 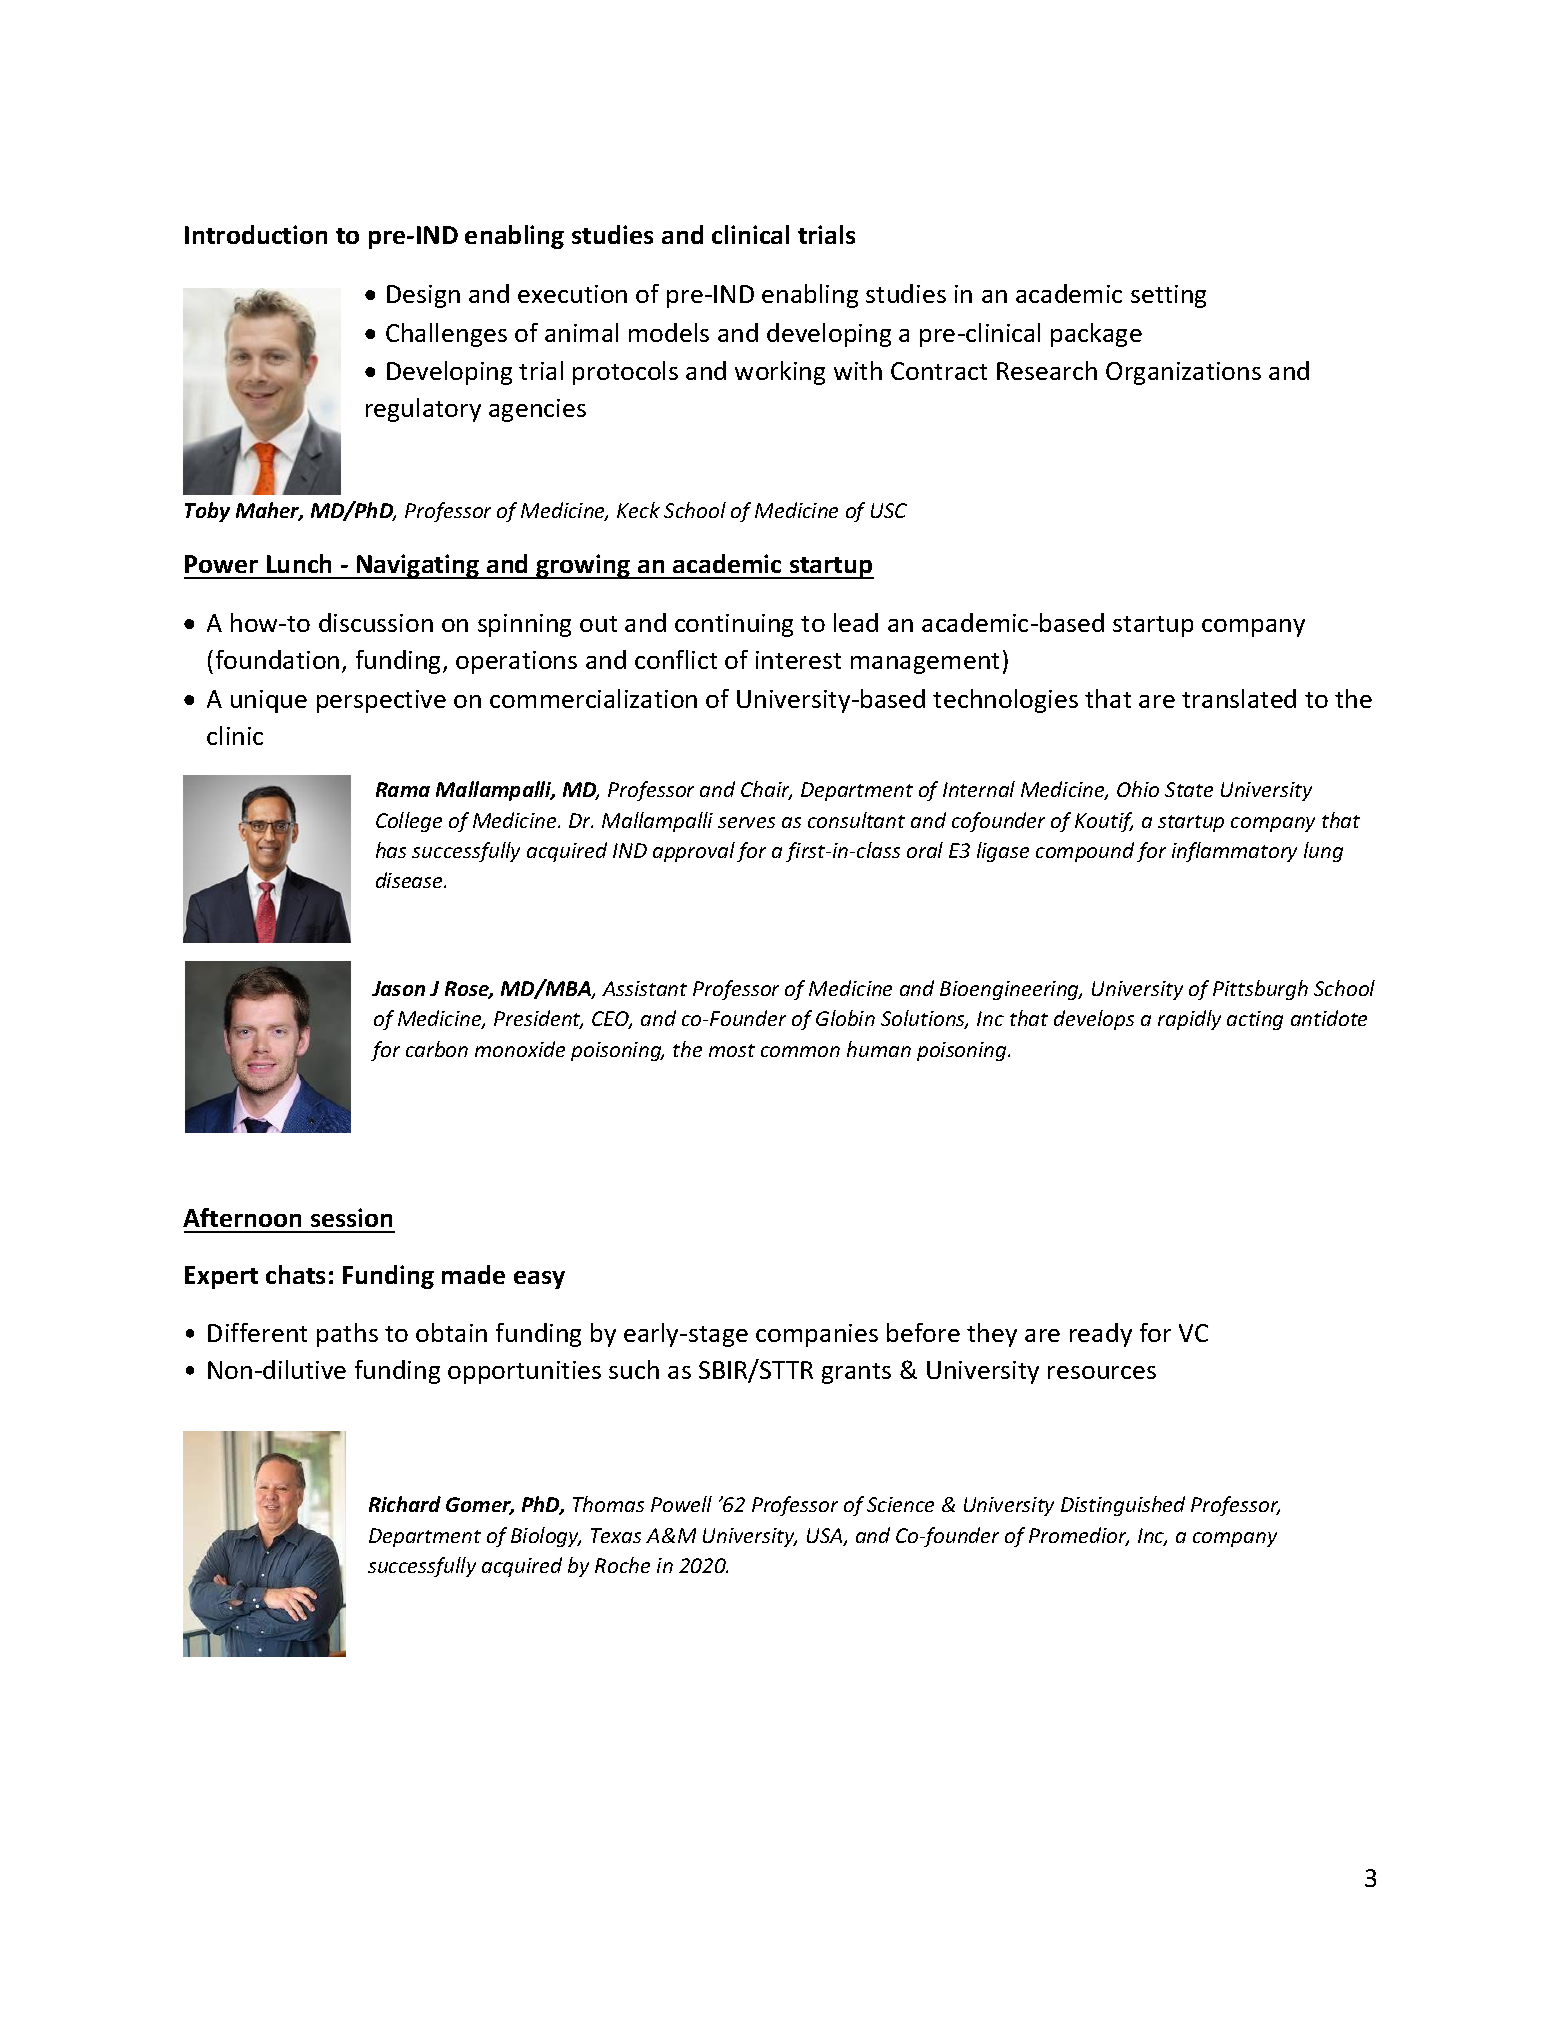 I want to click on setting, so click(x=1168, y=296).
